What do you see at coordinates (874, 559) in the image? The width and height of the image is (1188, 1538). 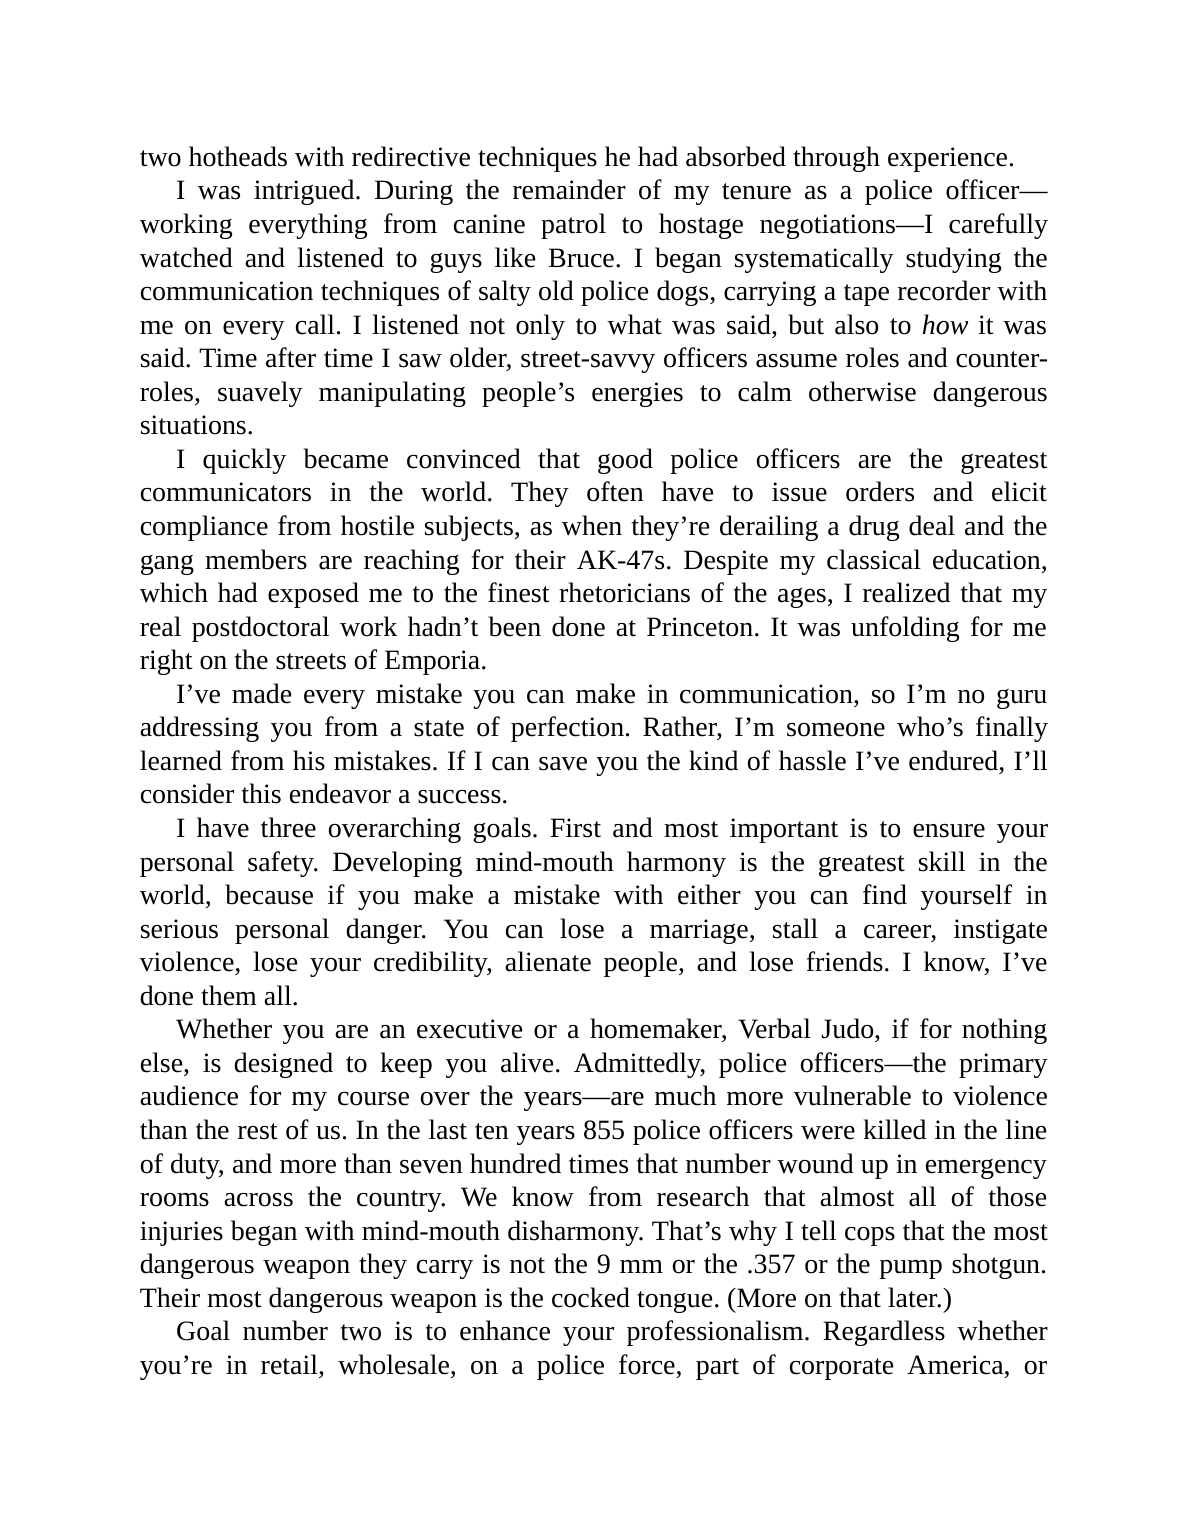 I see `classical` at bounding box center [874, 559].
